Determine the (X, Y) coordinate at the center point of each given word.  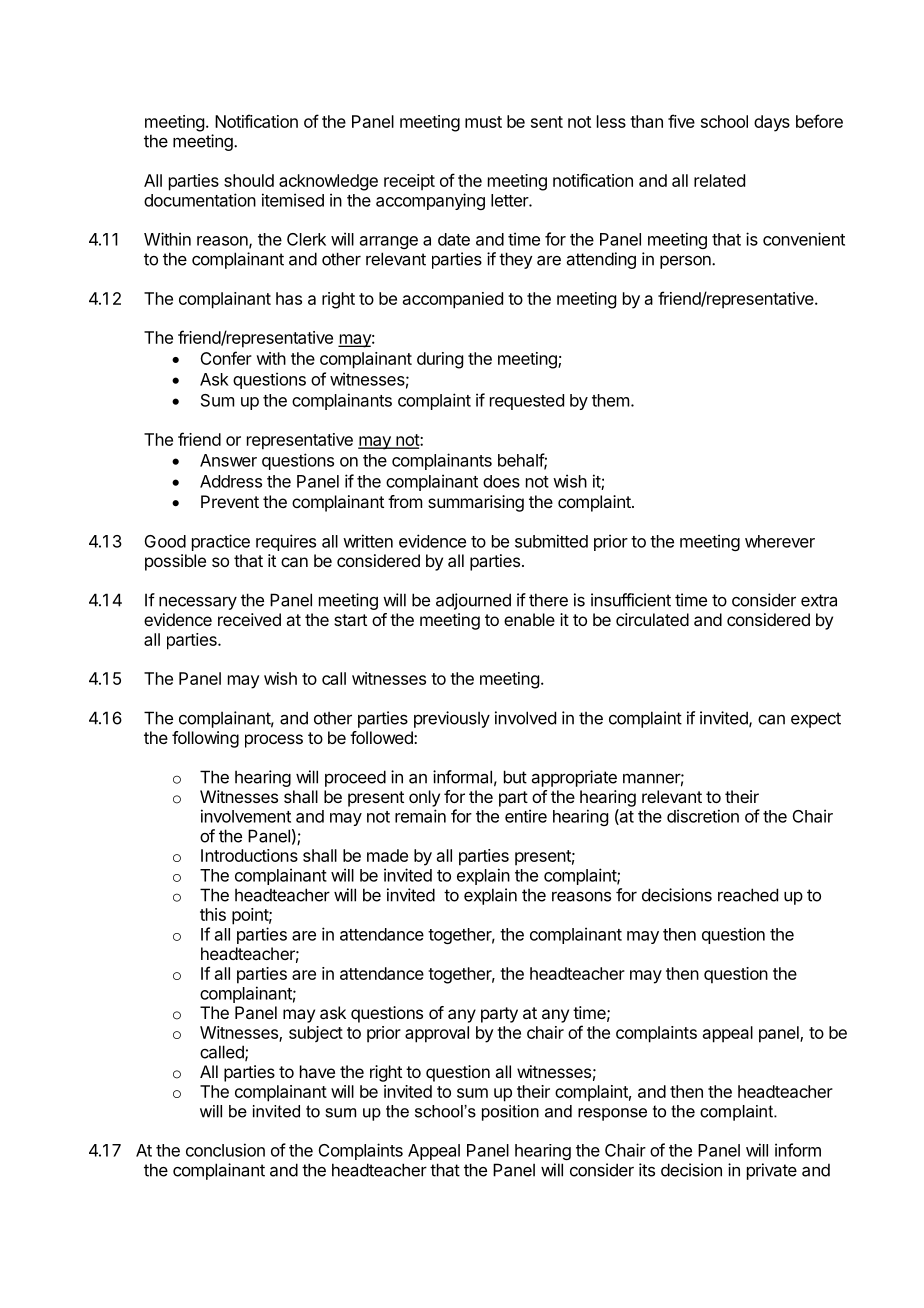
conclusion (225, 1150)
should (249, 180)
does (501, 481)
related (719, 180)
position (510, 1113)
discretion (703, 816)
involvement (246, 816)
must (483, 122)
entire (526, 816)
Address (231, 481)
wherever (780, 541)
